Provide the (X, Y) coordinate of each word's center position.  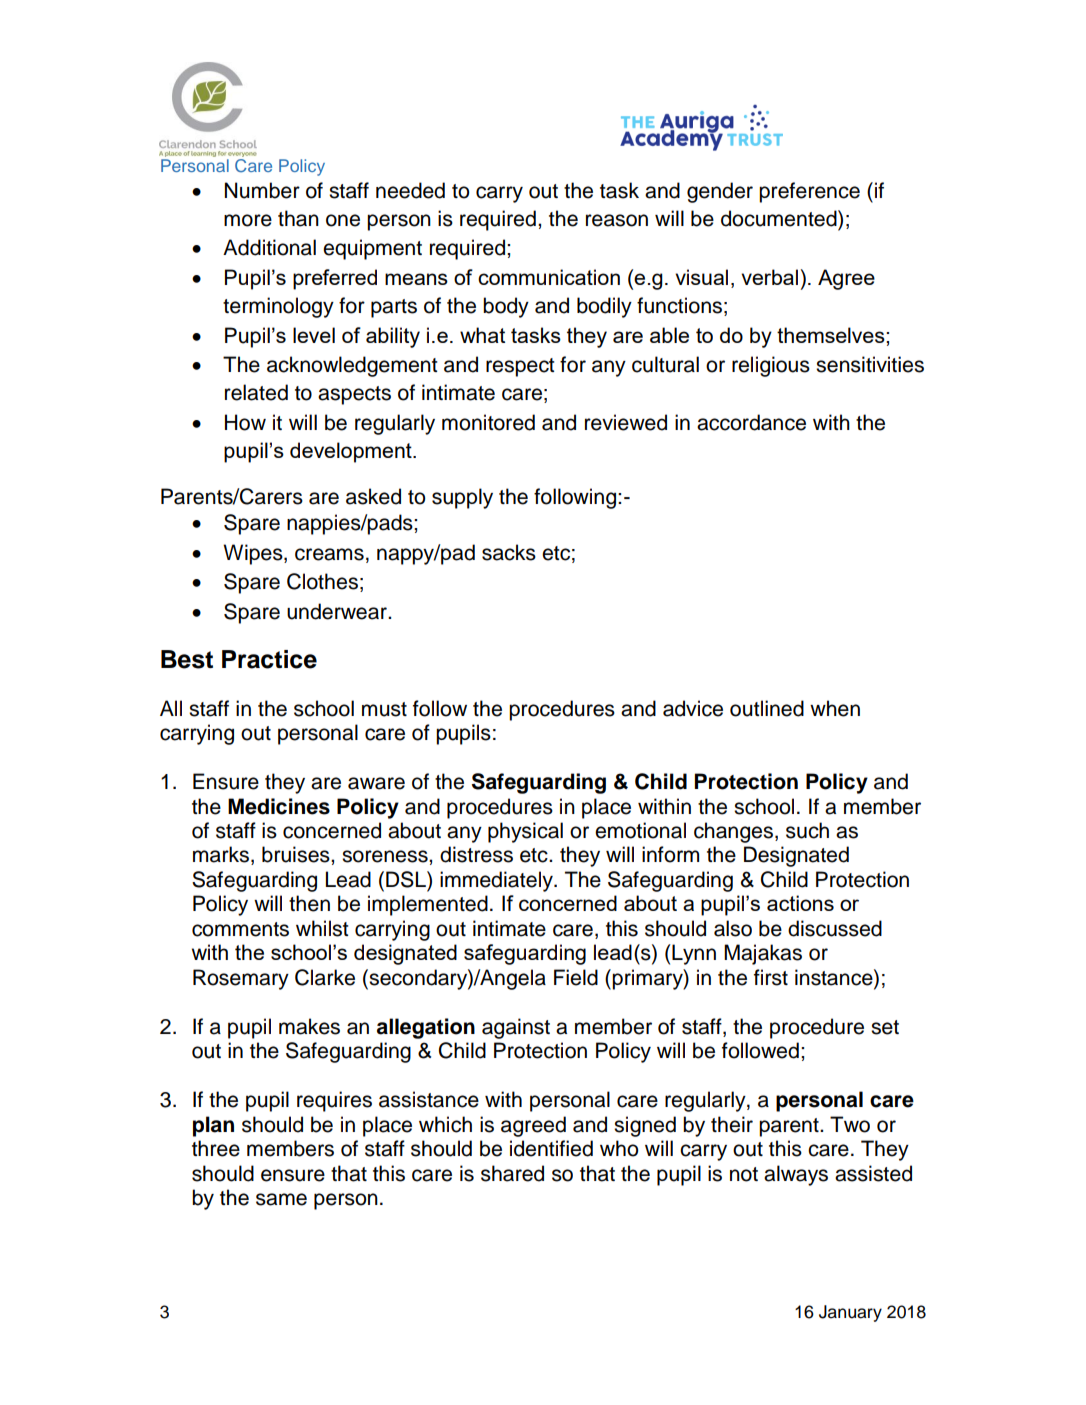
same (281, 1199)
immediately (497, 881)
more (248, 220)
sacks (509, 552)
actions (800, 903)
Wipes (254, 554)
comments (240, 929)
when (835, 708)
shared (512, 1173)
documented (780, 218)
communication (549, 277)
